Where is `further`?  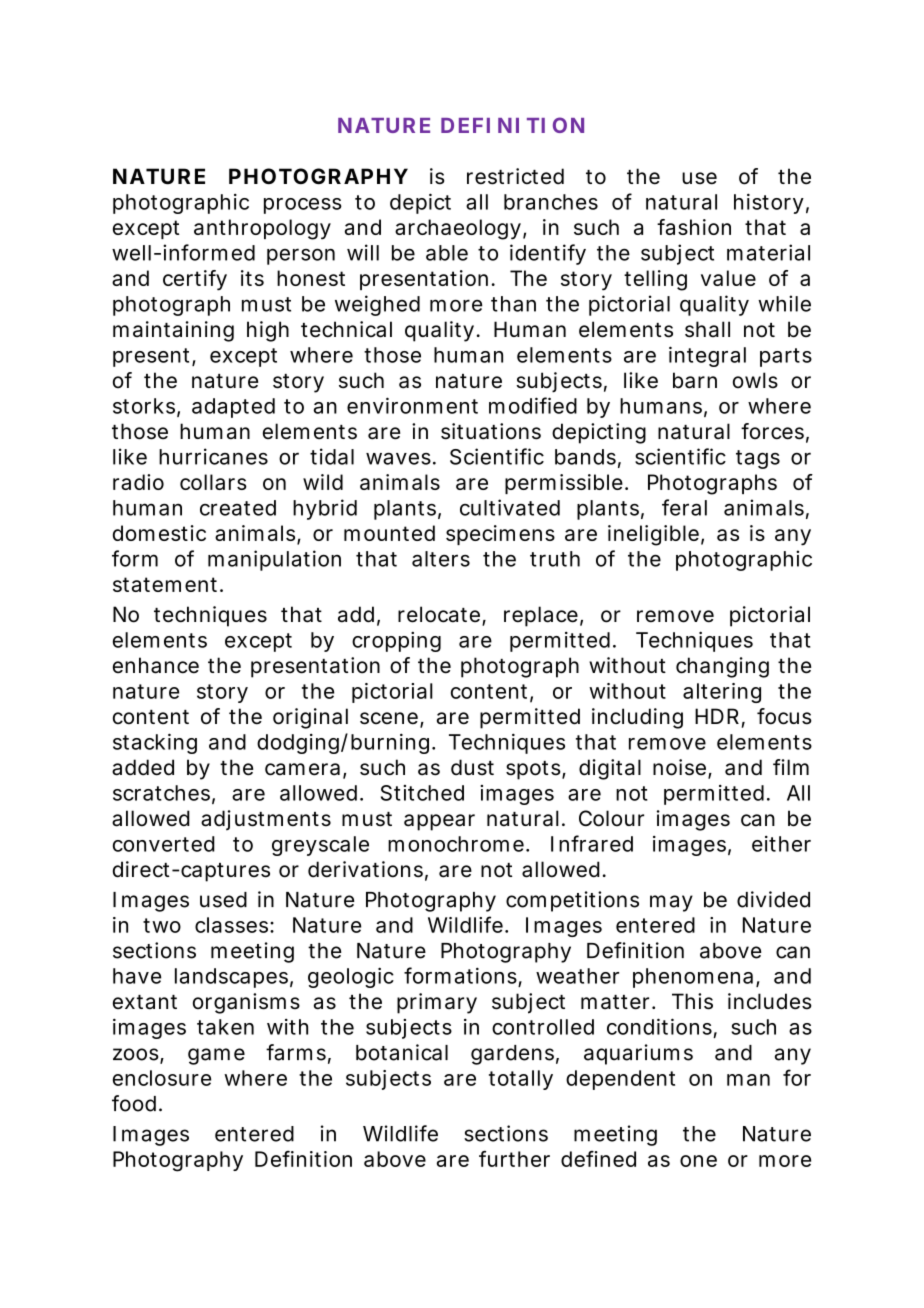 further is located at coordinates (514, 1159).
